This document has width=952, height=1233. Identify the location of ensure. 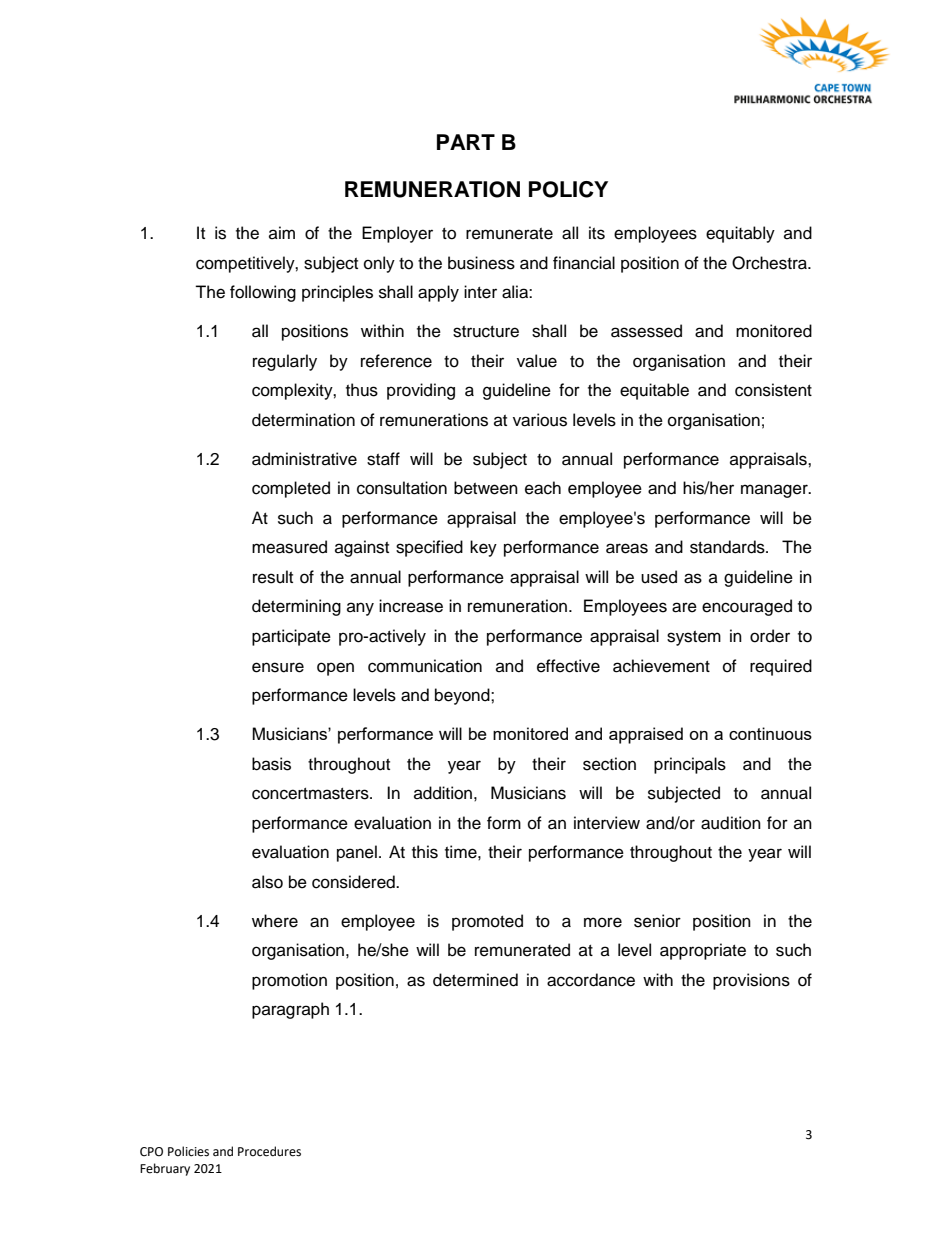
(278, 667).
